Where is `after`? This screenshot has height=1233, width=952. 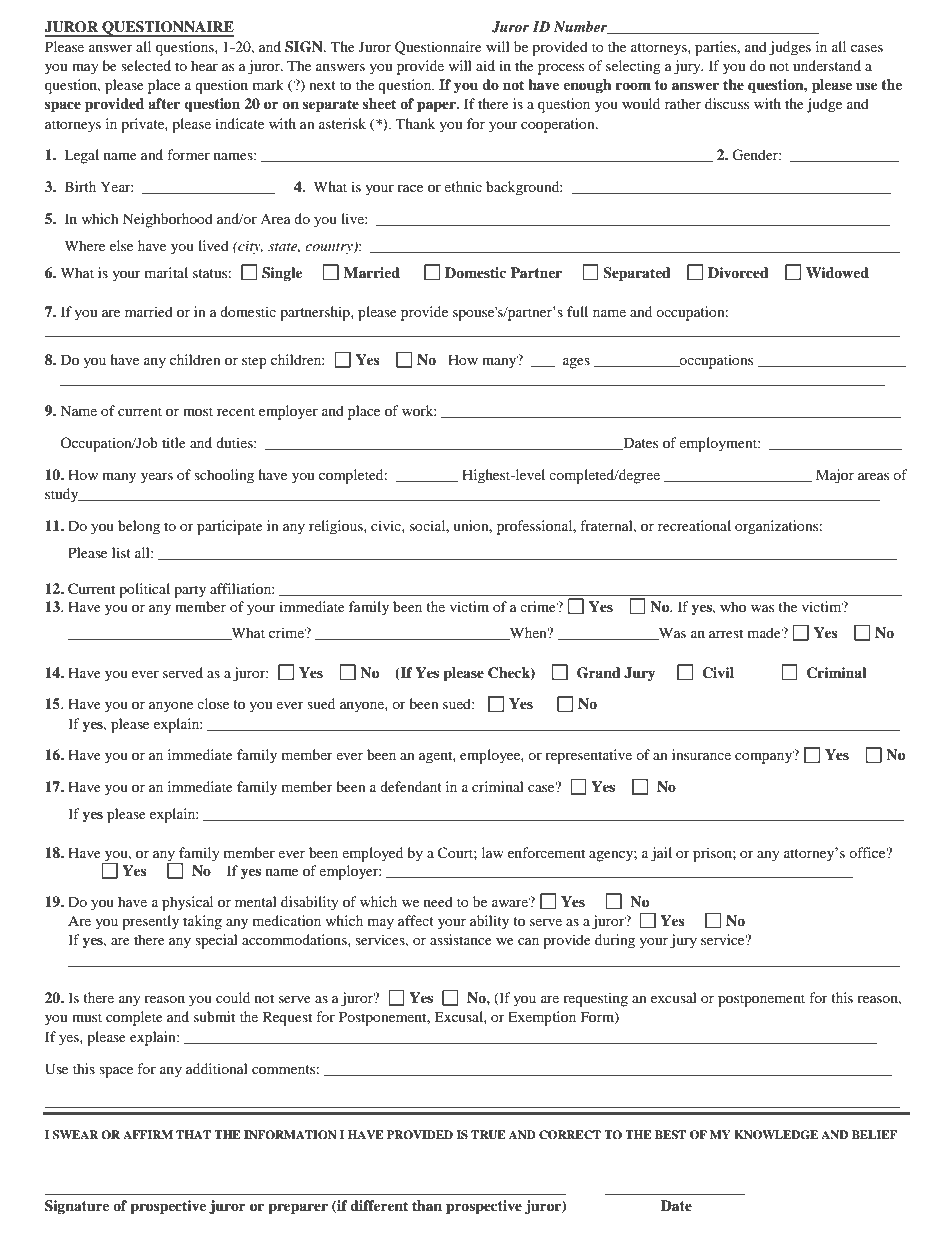
after is located at coordinates (164, 103).
